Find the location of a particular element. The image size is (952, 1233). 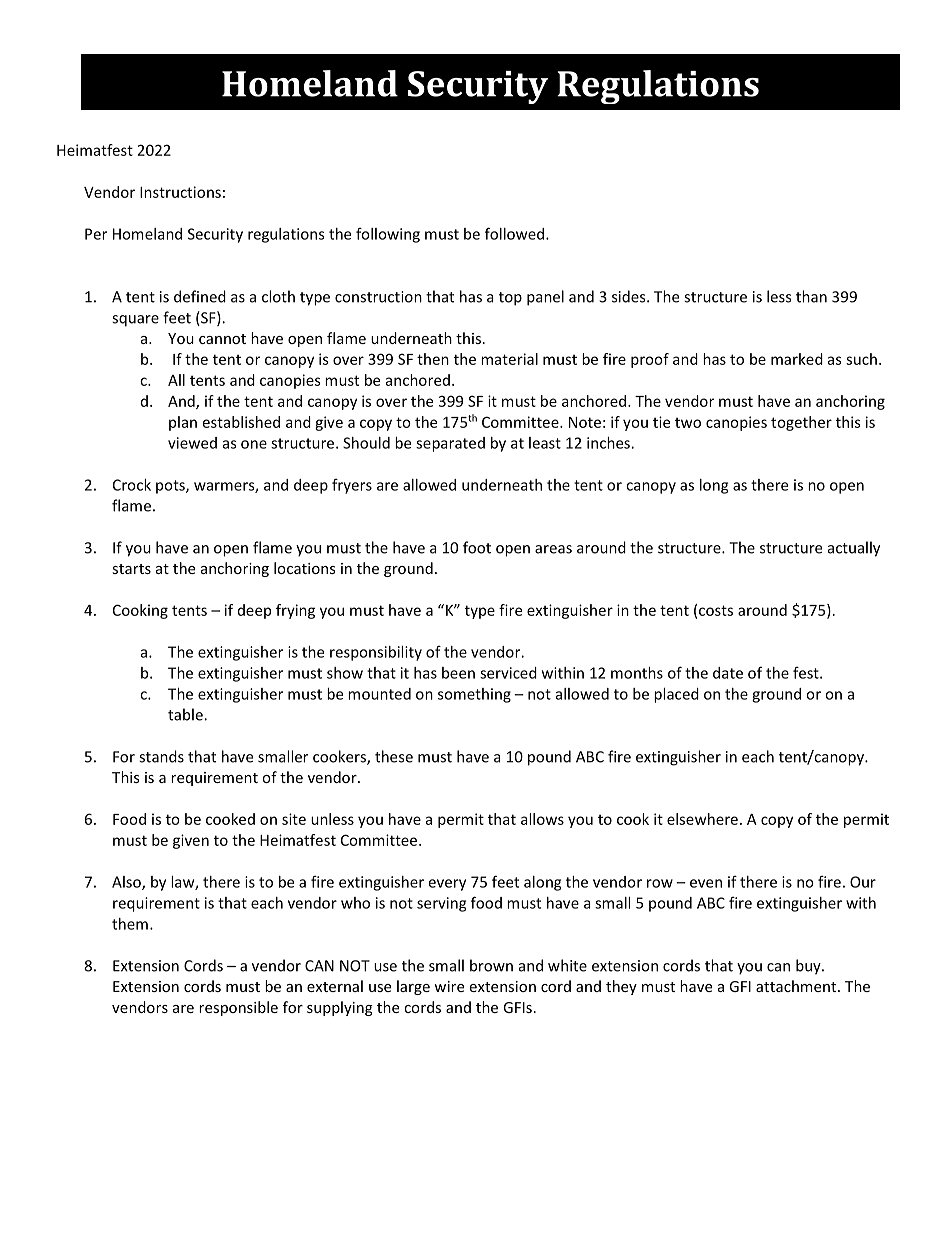

than is located at coordinates (811, 296).
